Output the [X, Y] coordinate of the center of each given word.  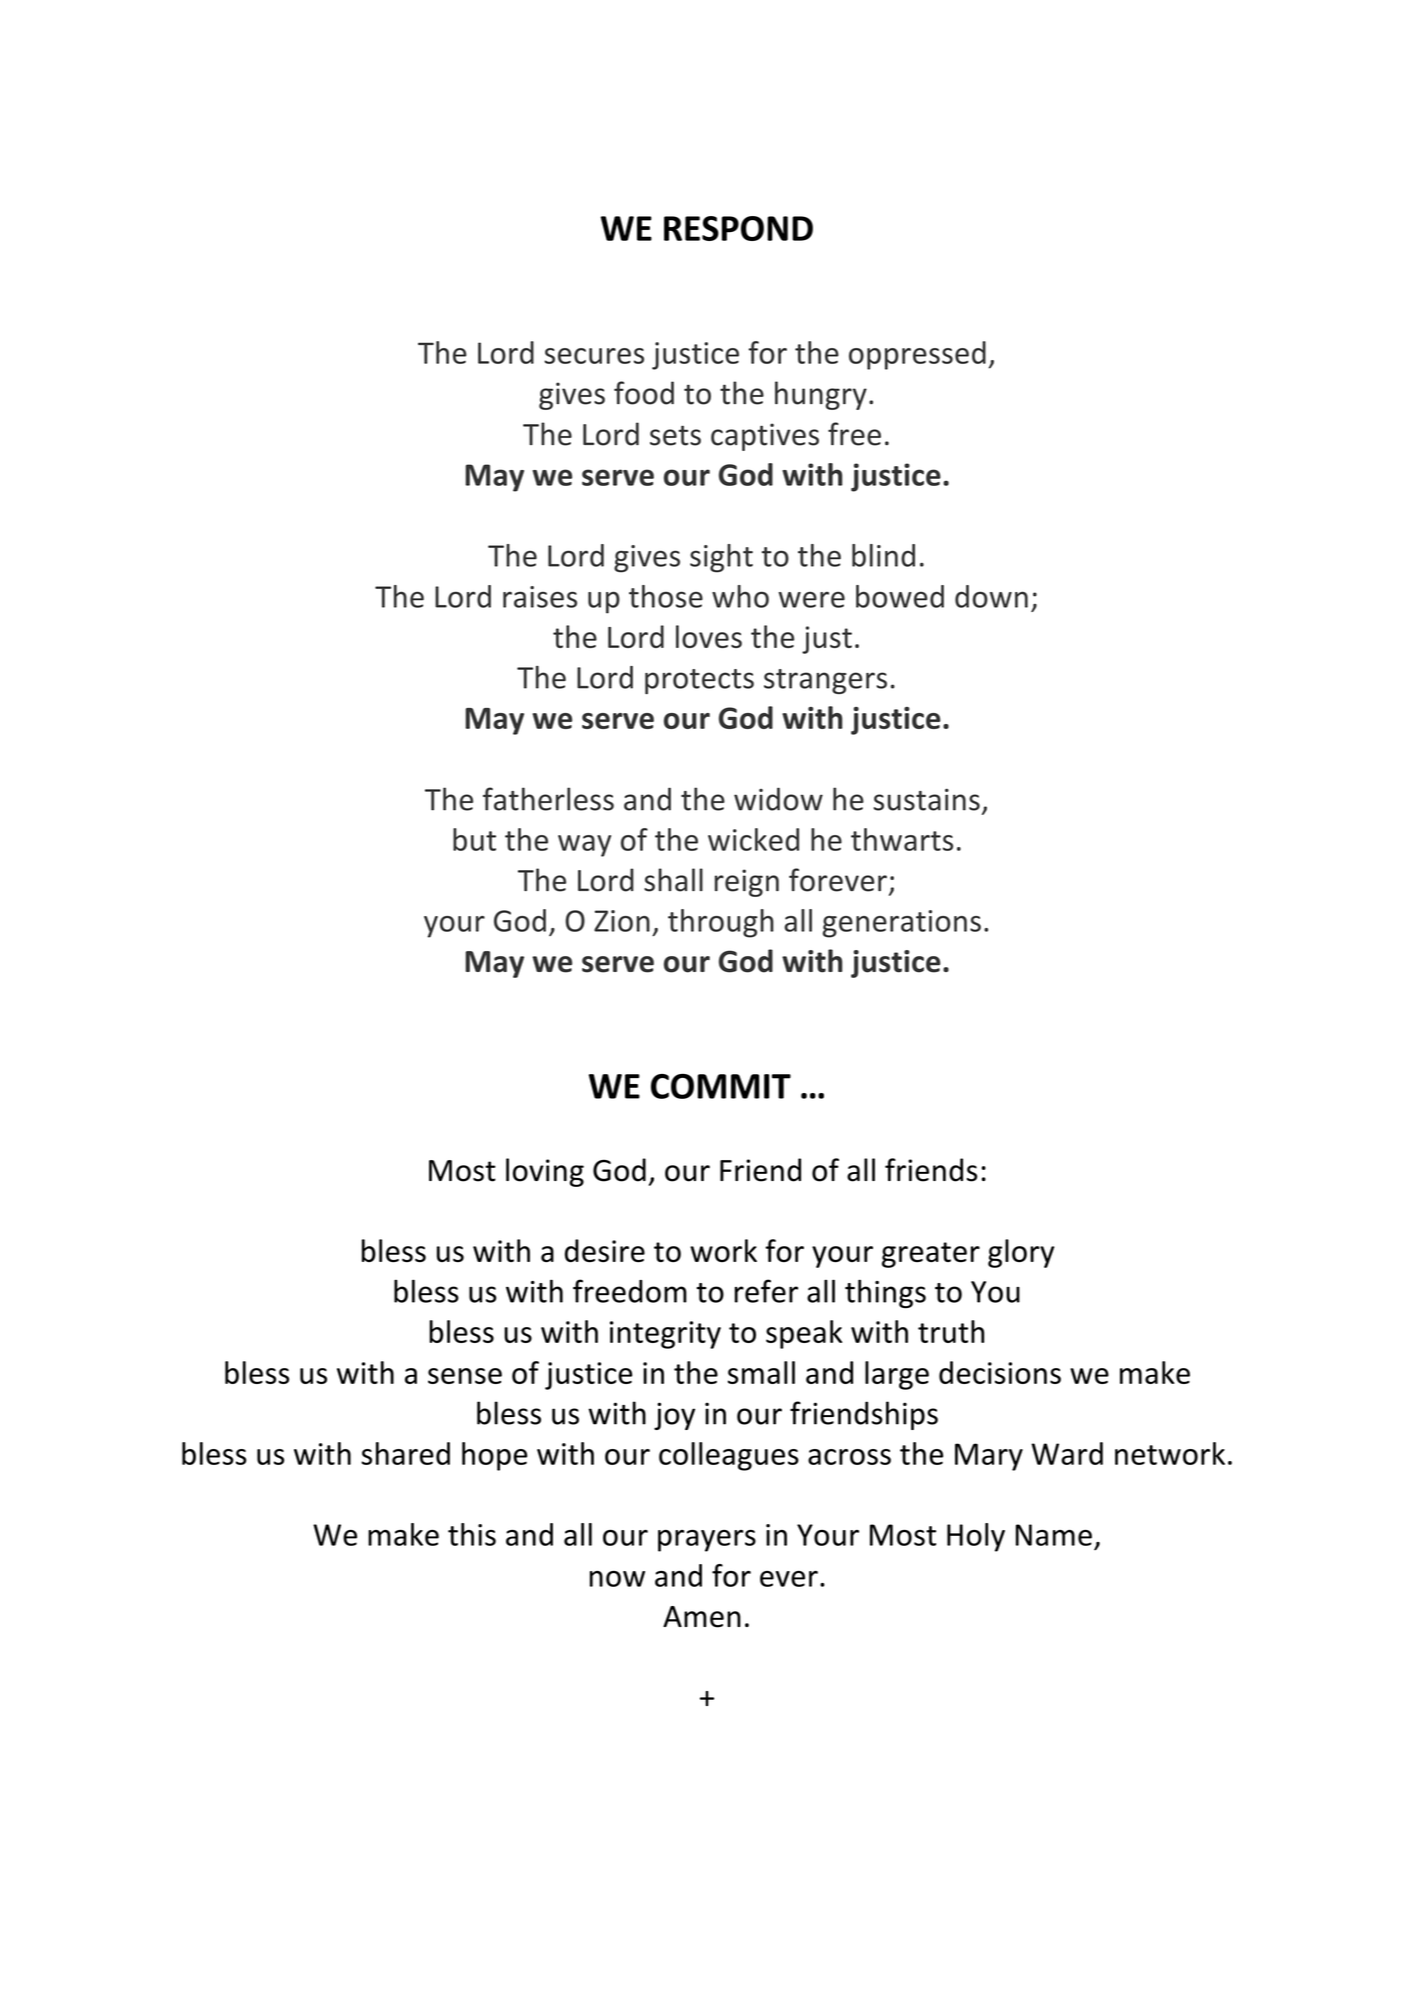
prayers [707, 1541]
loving [545, 1172]
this [472, 1534]
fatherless [548, 799]
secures [594, 356]
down [991, 596]
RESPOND [738, 228]
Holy [976, 1537]
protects [699, 681]
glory [1021, 1253]
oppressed [917, 355]
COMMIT [721, 1086]
